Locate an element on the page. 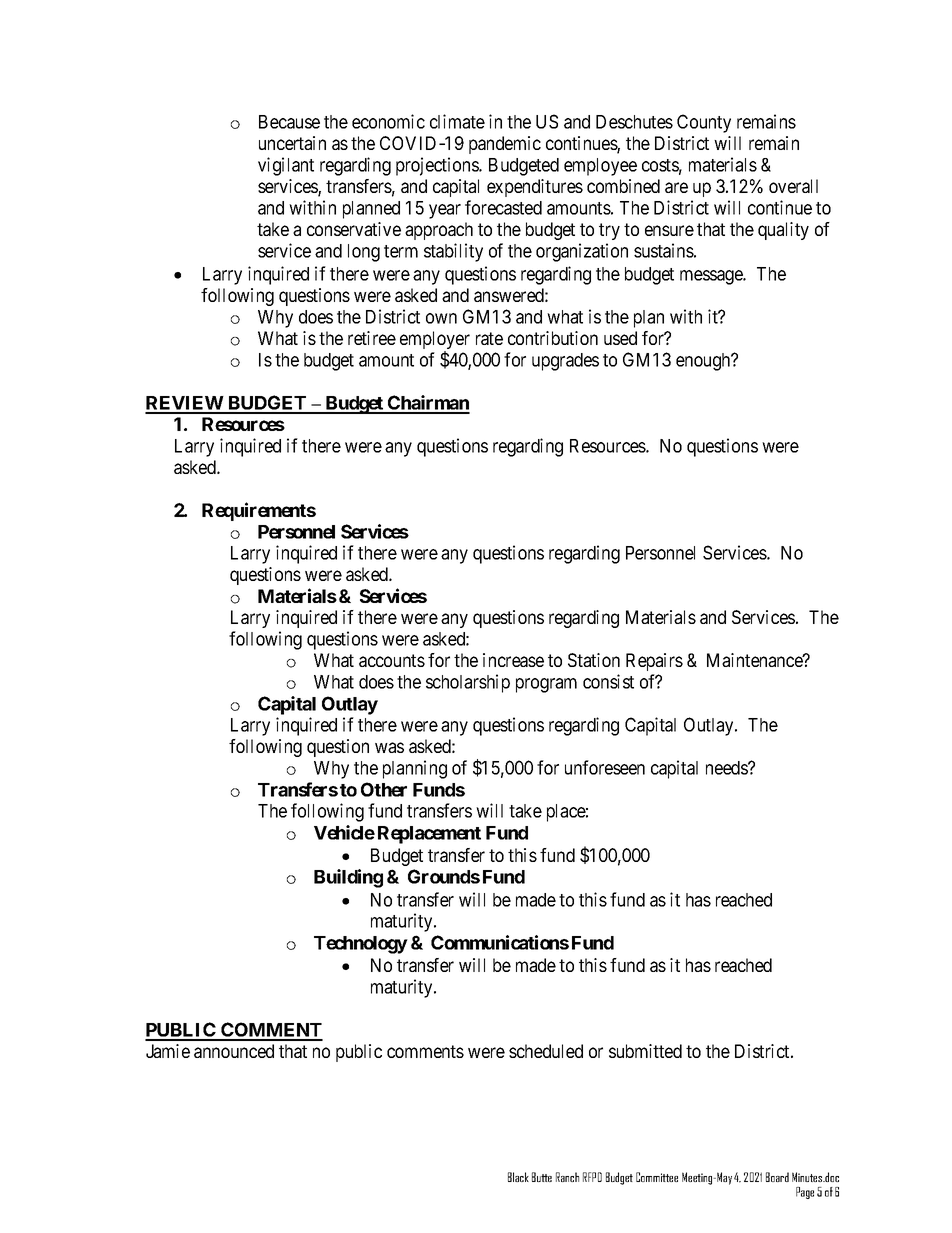  accounts is located at coordinates (392, 660).
